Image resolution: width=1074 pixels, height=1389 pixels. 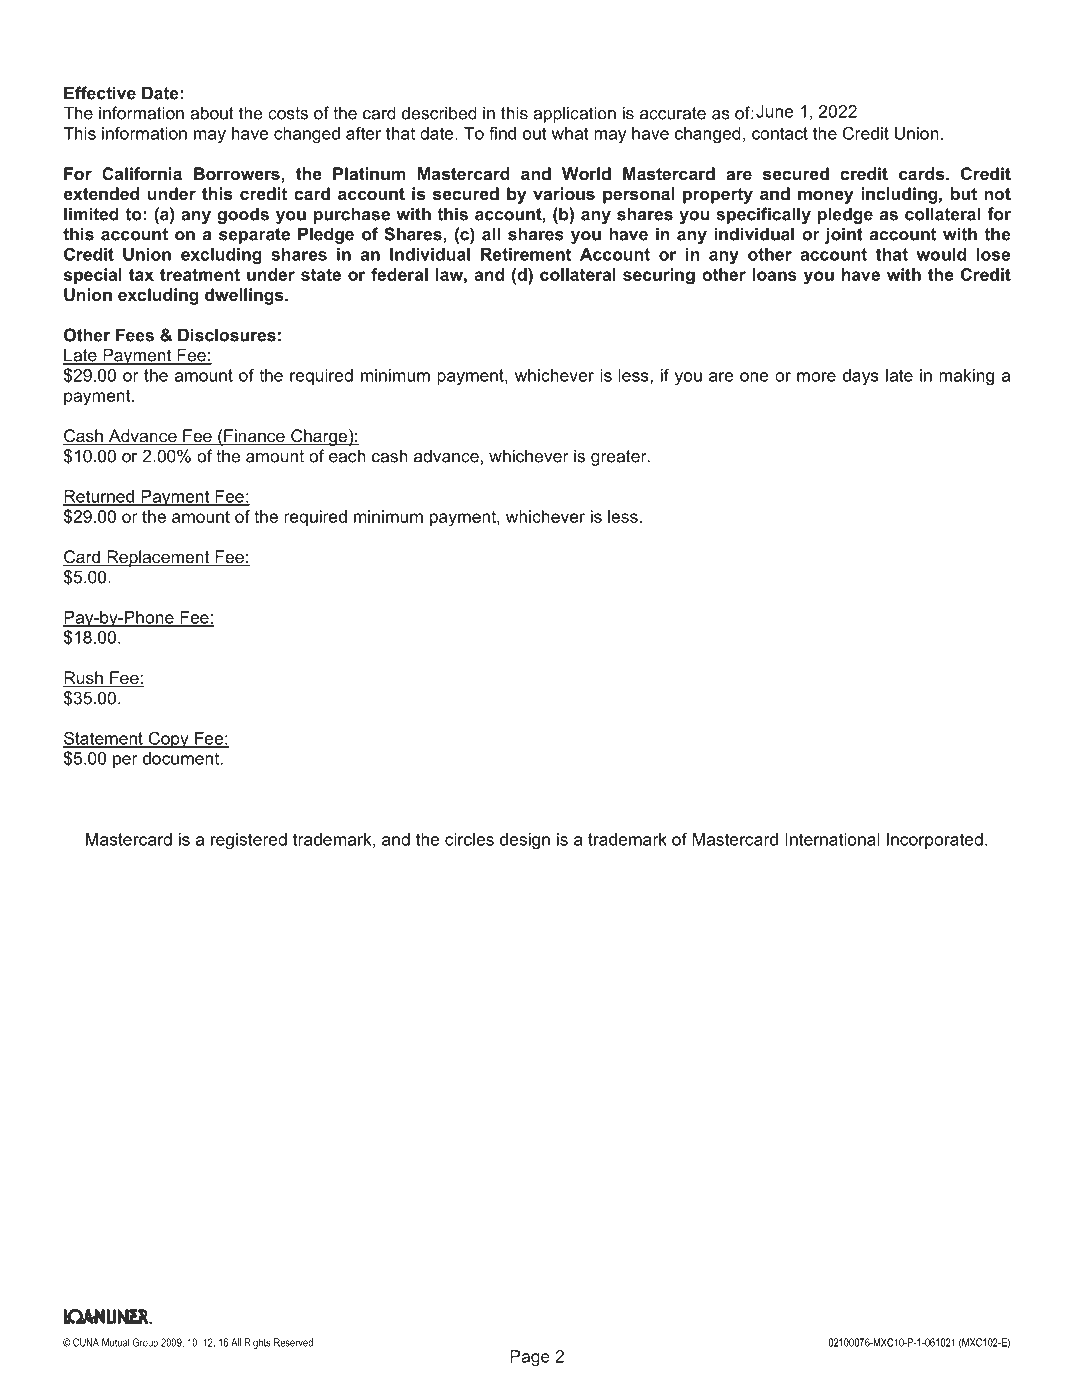 I want to click on Group, so click(x=145, y=1343).
